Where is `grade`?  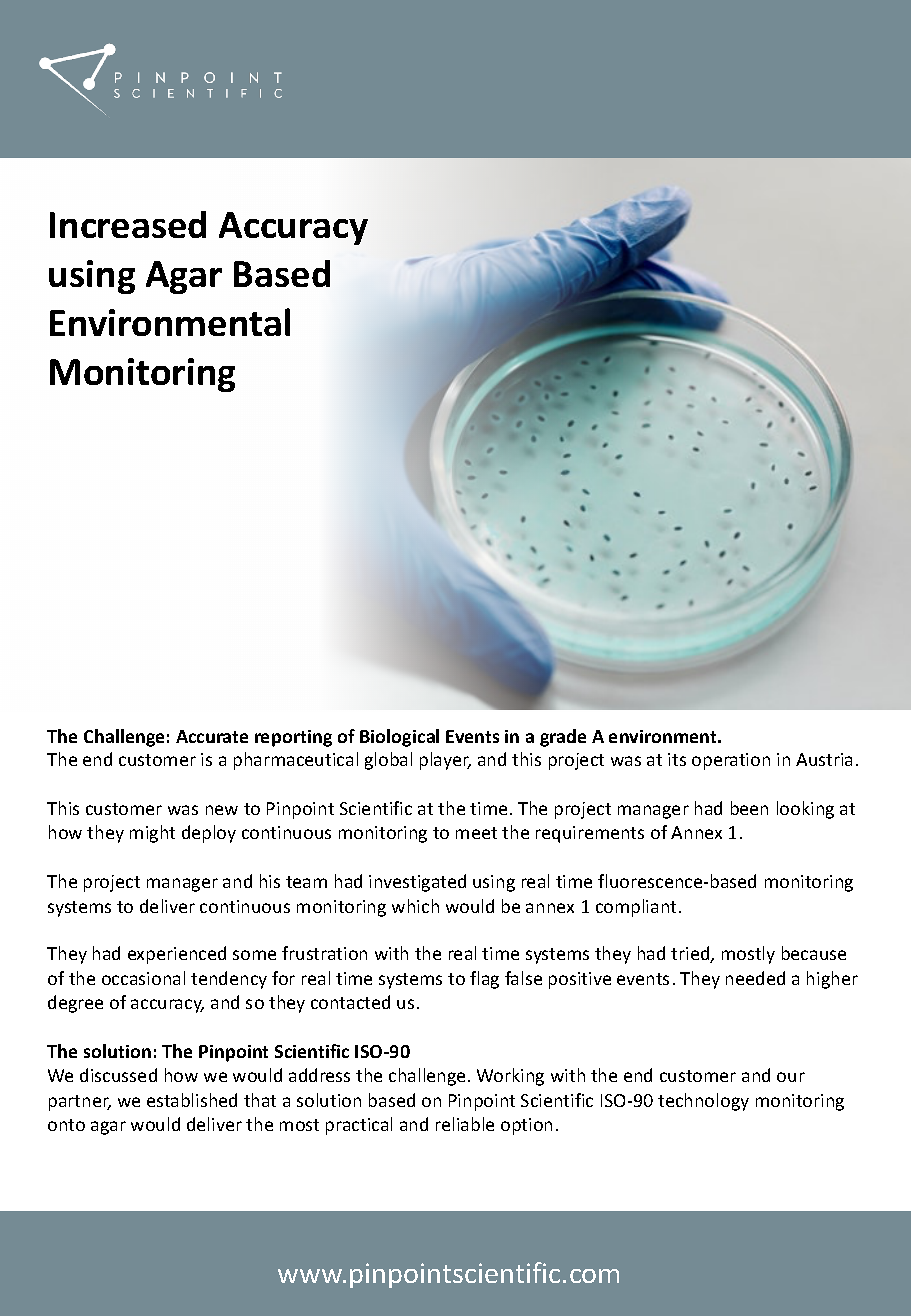 grade is located at coordinates (563, 738).
